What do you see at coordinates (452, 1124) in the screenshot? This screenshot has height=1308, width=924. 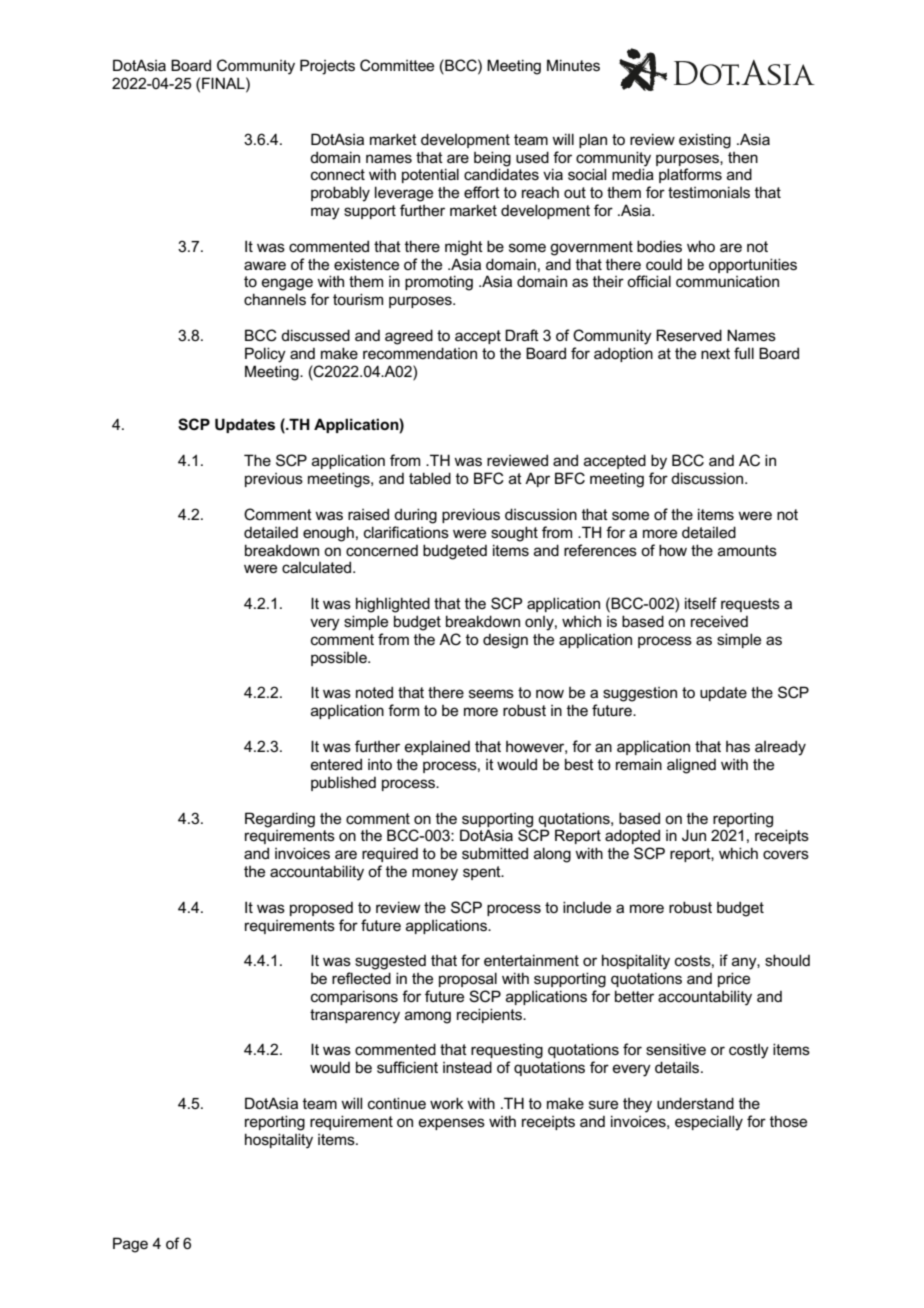 I see `expenses` at bounding box center [452, 1124].
